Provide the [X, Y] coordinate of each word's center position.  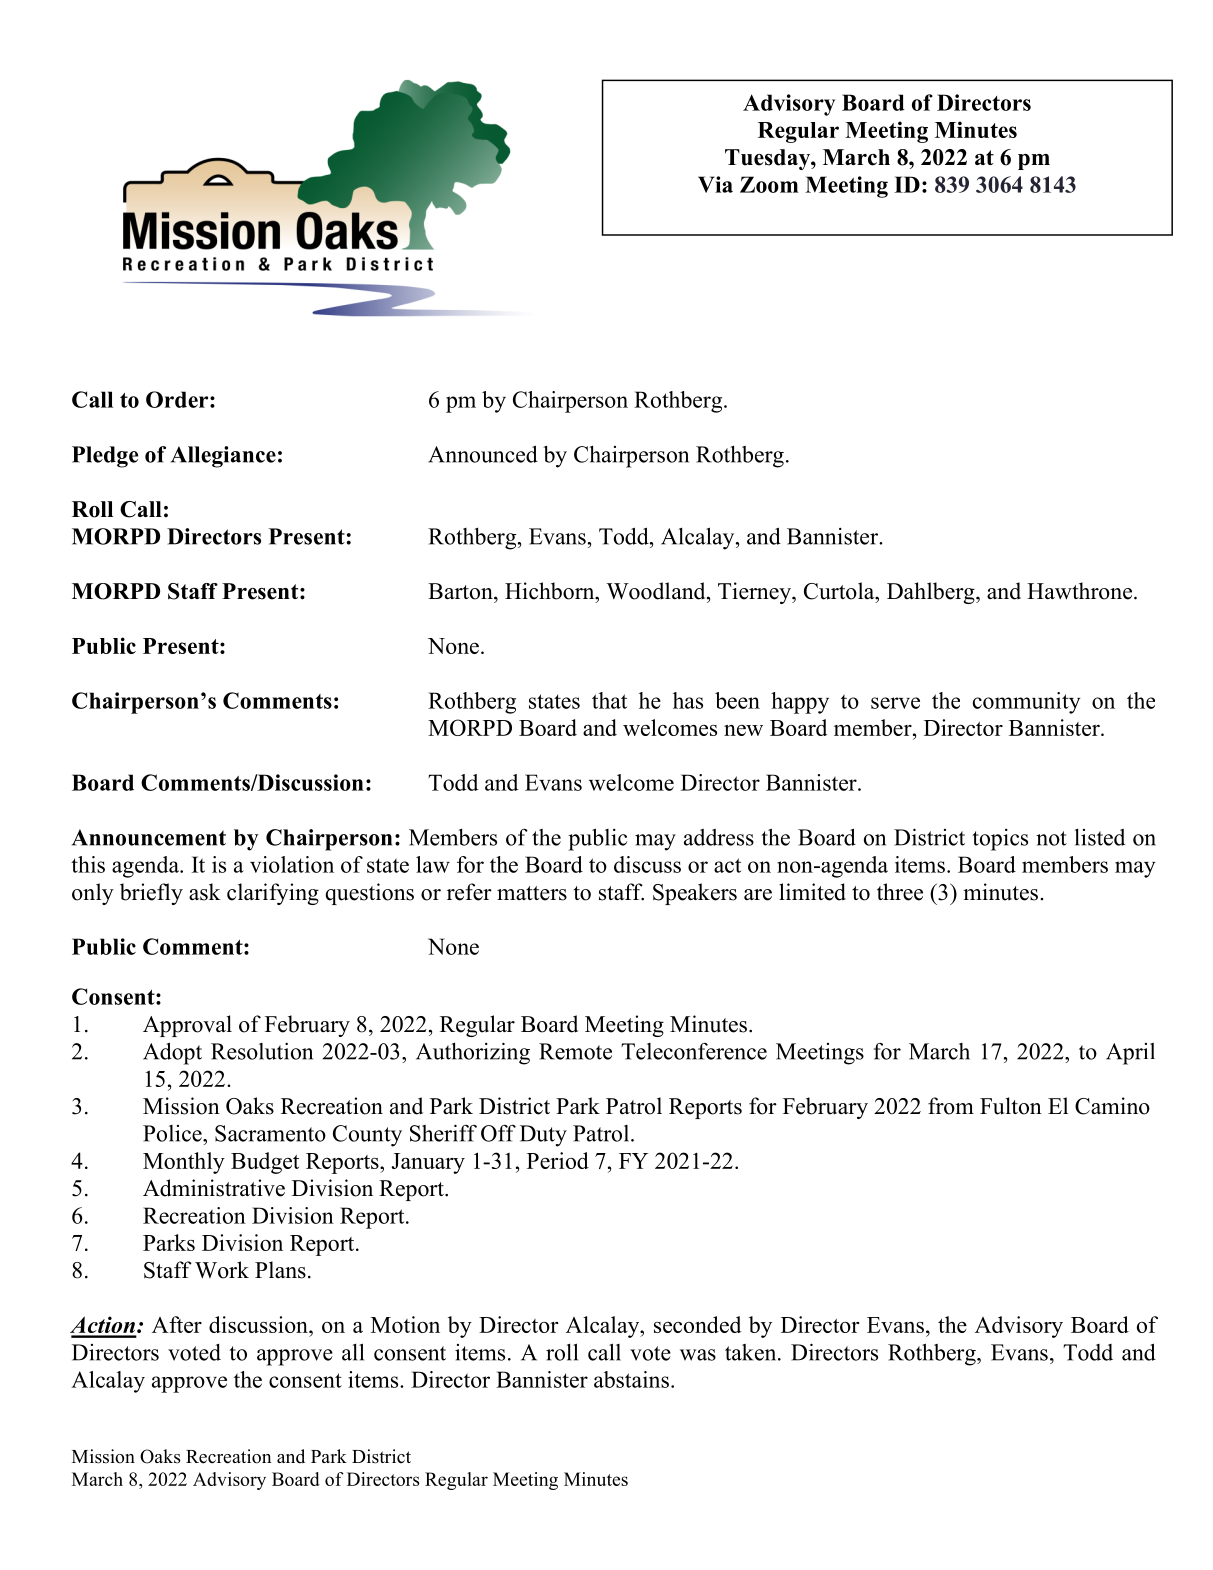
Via [715, 184]
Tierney [755, 593]
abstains [631, 1379]
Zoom [769, 184]
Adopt [172, 1053]
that [609, 700]
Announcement [149, 837]
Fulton [1011, 1106]
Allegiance [223, 457]
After [177, 1324]
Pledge [105, 457]
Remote [575, 1051]
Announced [483, 454]
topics [1000, 840]
